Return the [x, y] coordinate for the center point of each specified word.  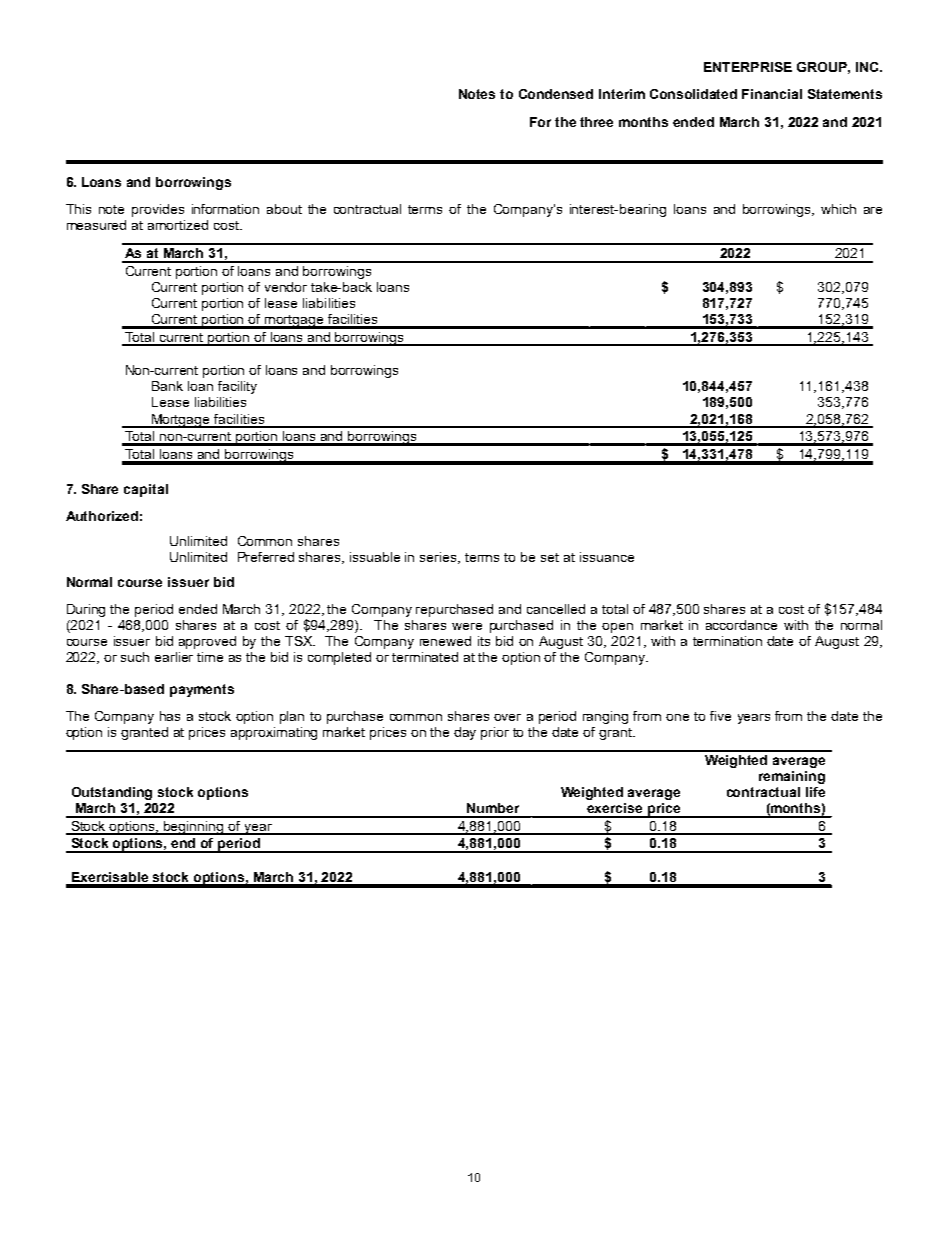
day [465, 733]
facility [237, 387]
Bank [167, 386]
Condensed [556, 94]
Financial [772, 94]
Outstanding [112, 793]
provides [158, 210]
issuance [607, 557]
